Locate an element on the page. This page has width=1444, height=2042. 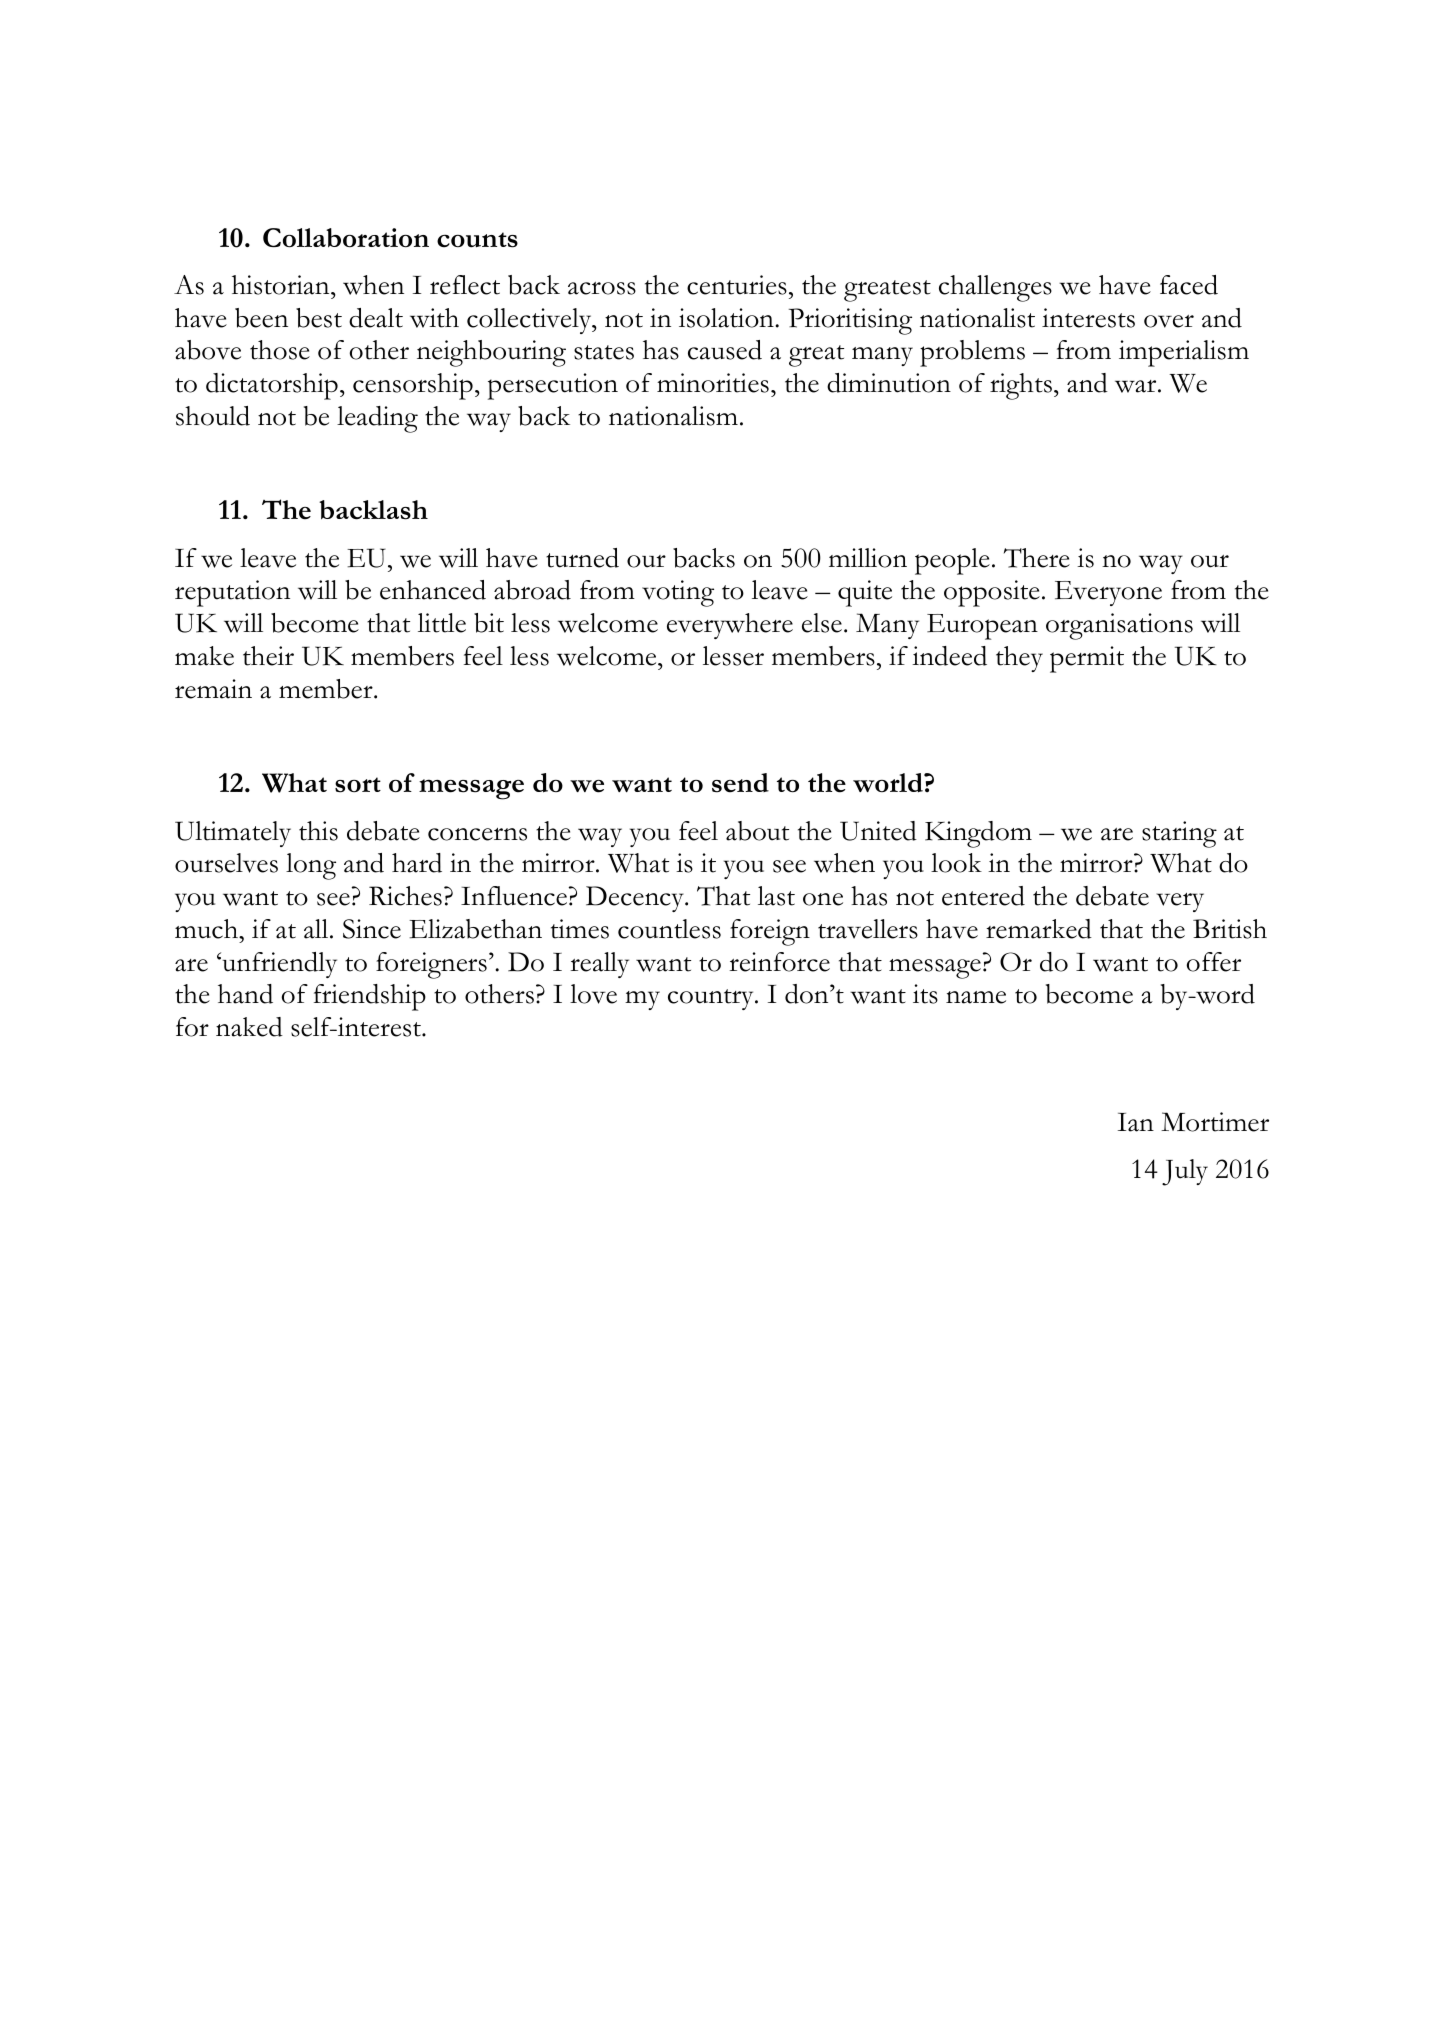
voting is located at coordinates (678, 593).
